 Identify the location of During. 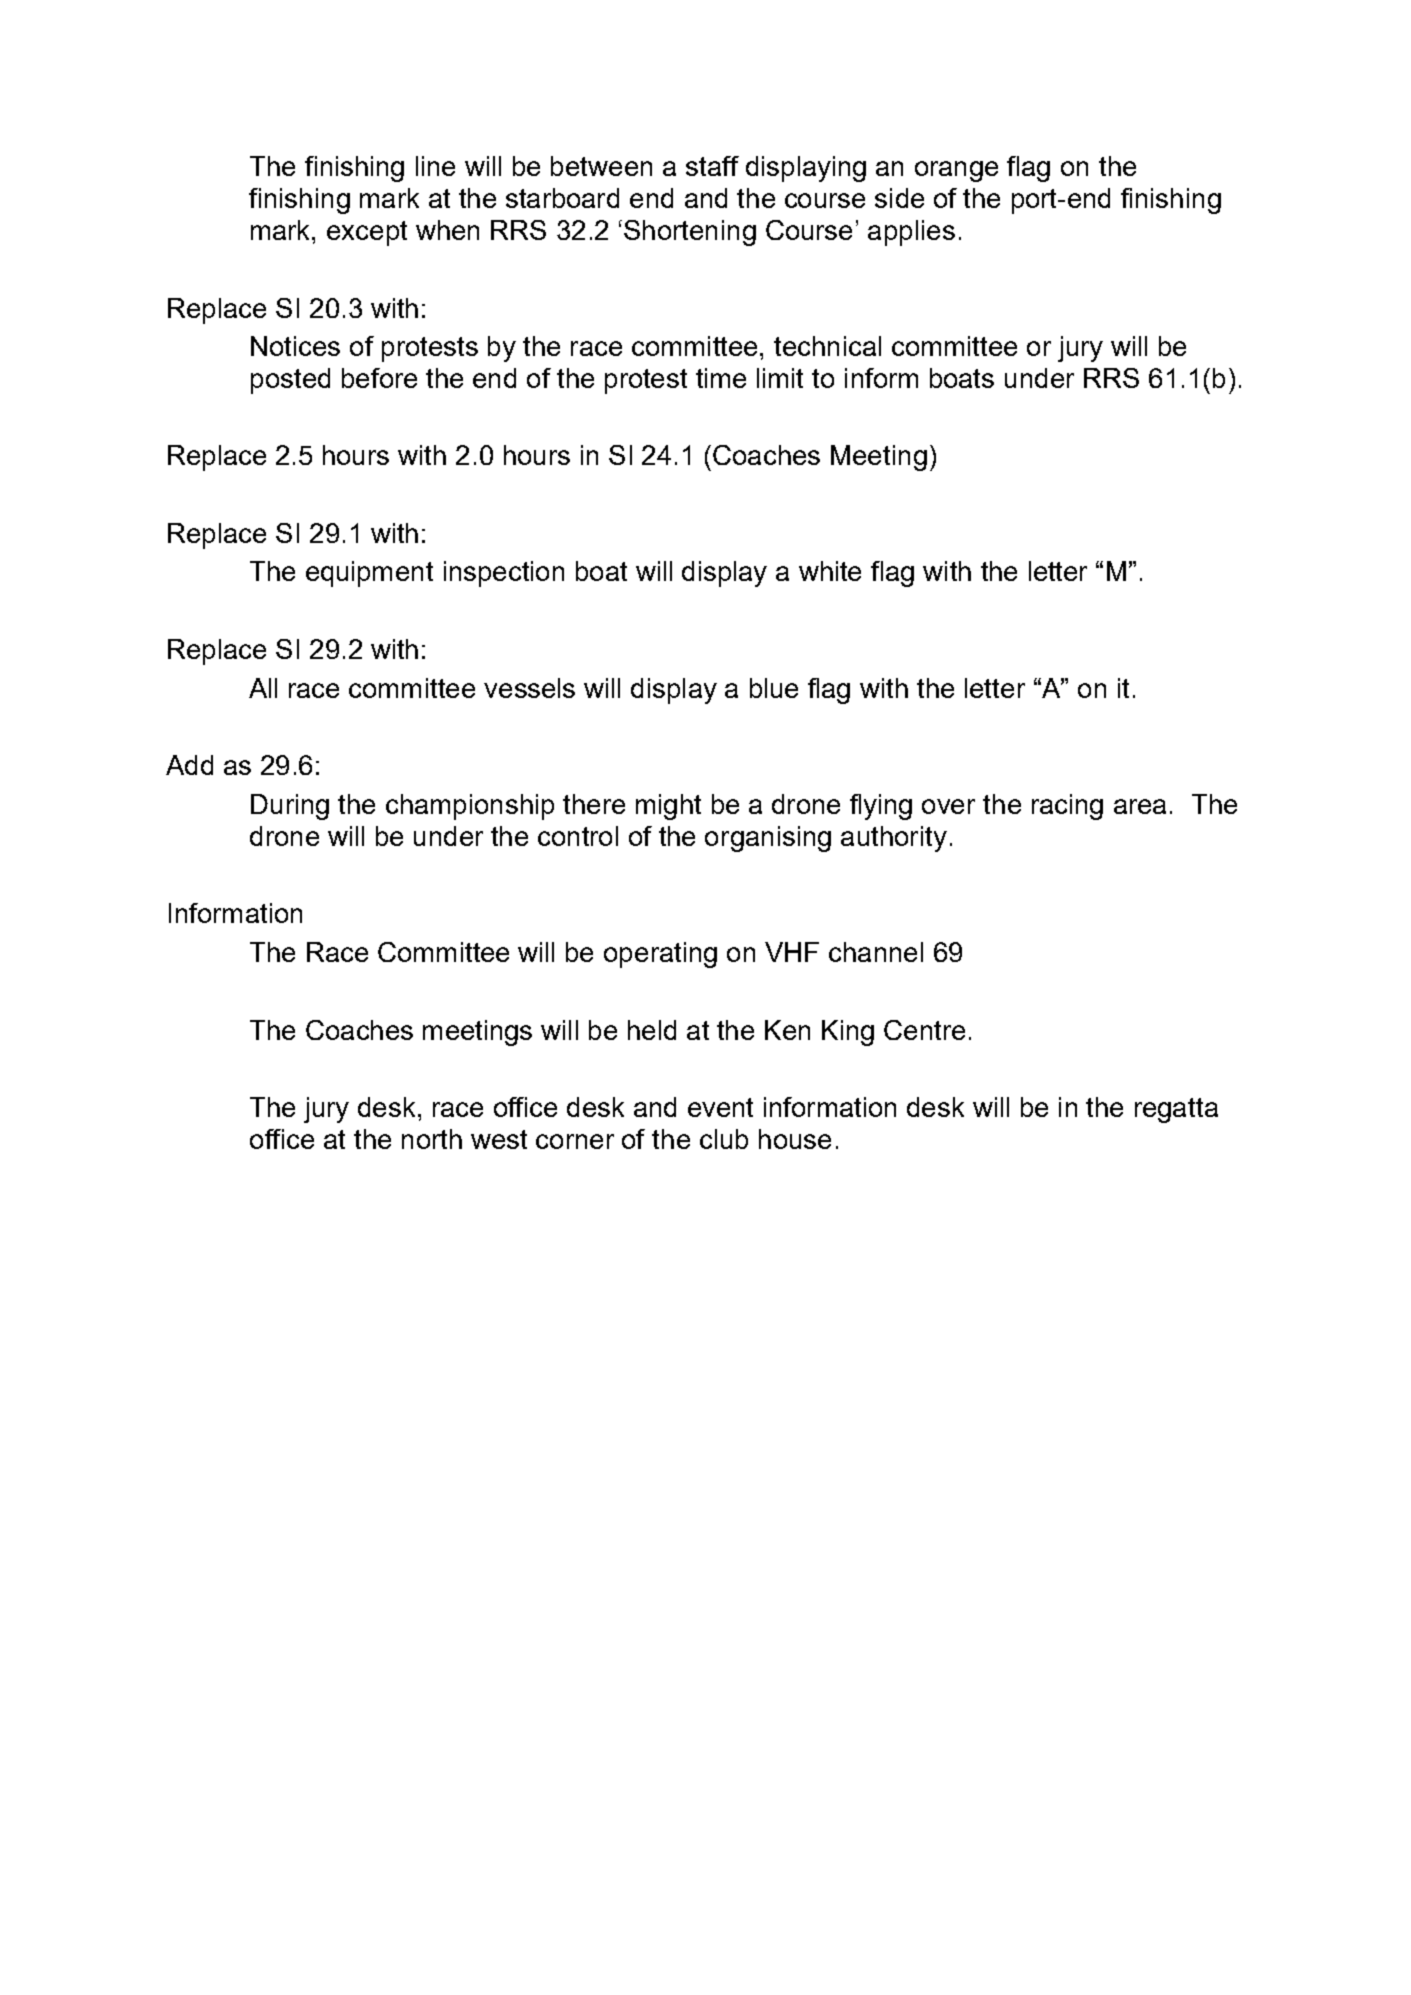
(290, 807).
